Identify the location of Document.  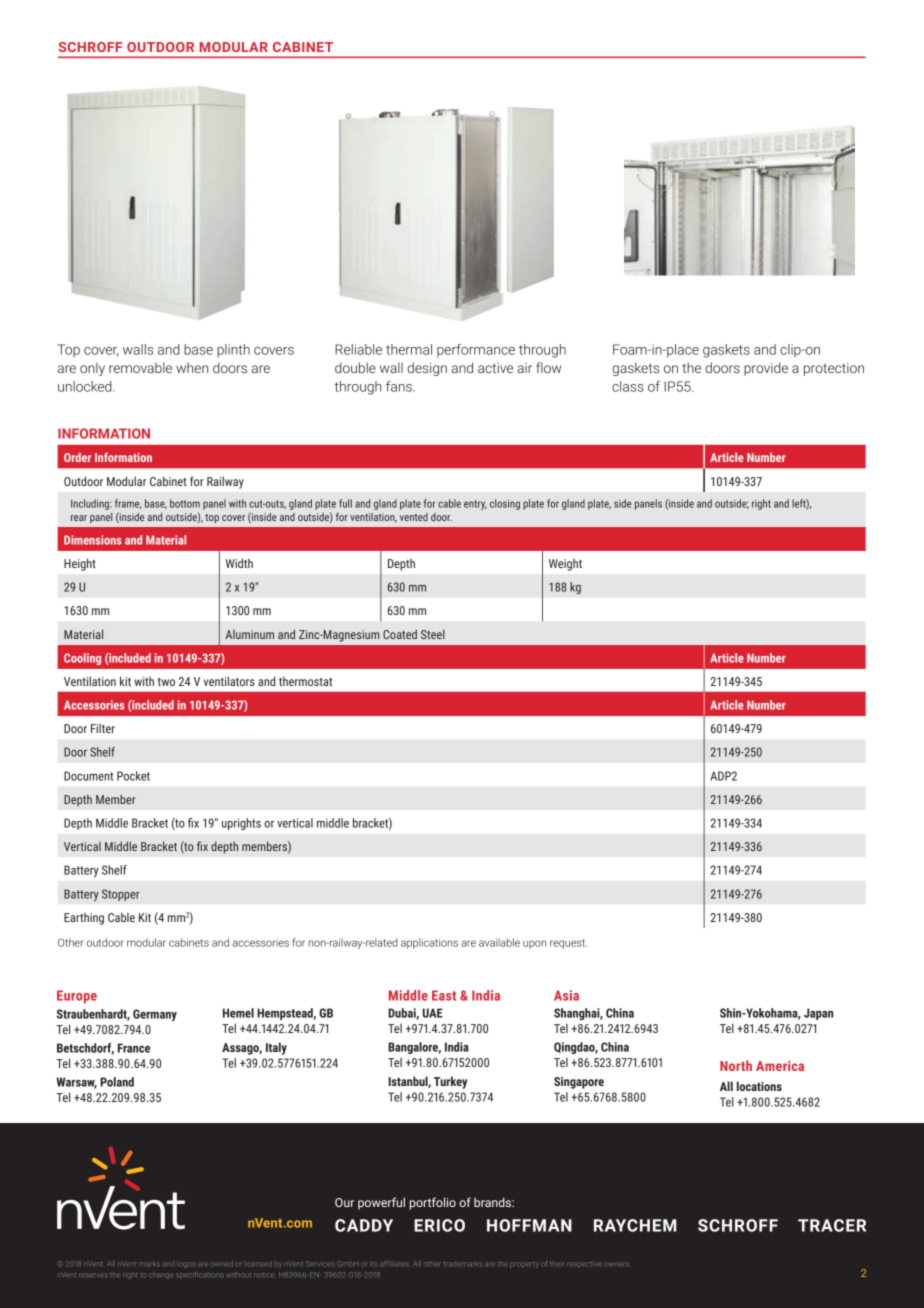
(88, 776).
